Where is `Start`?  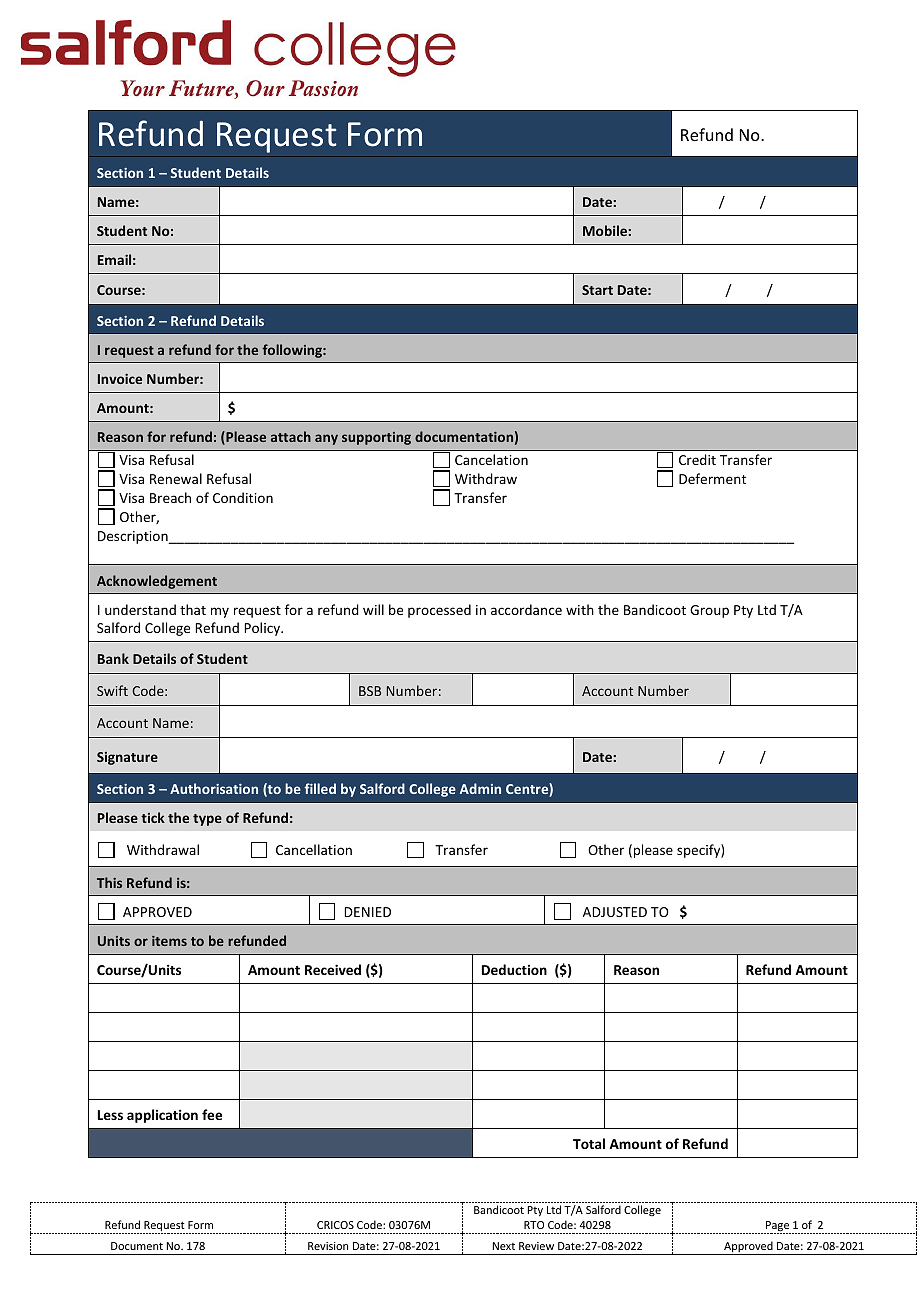 Start is located at coordinates (597, 290).
